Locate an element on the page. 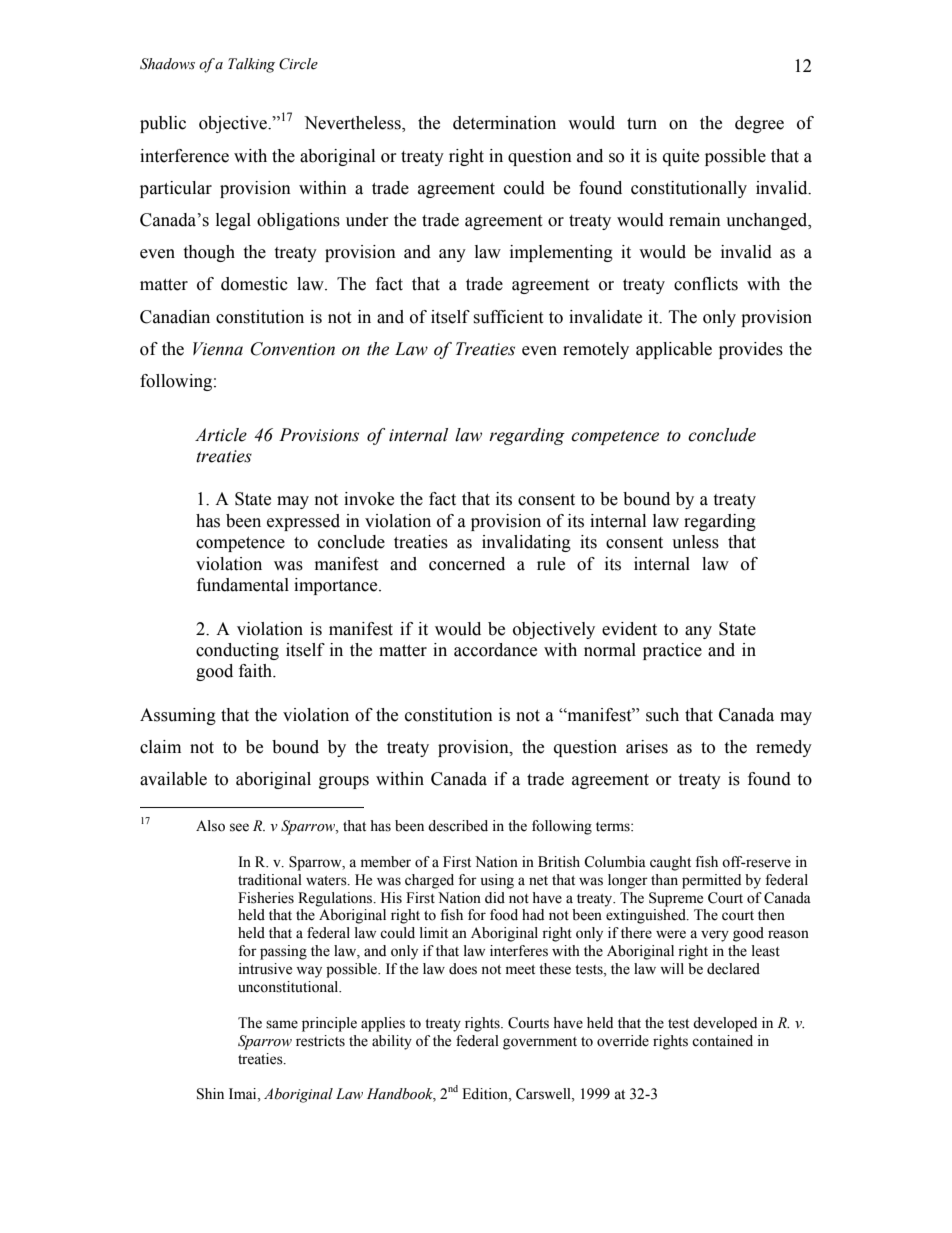  provides is located at coordinates (751, 350).
